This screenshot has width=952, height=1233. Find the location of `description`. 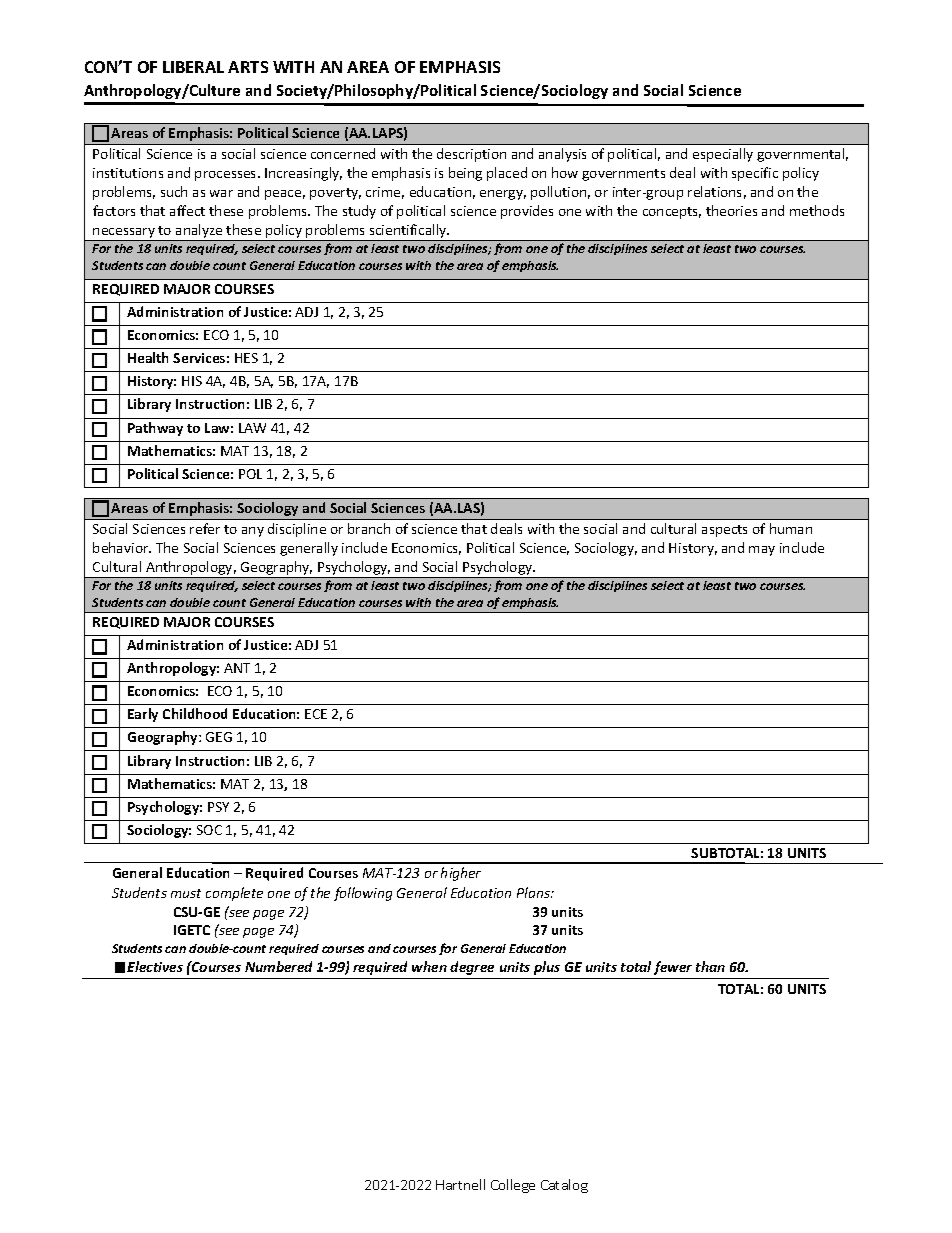

description is located at coordinates (471, 155).
